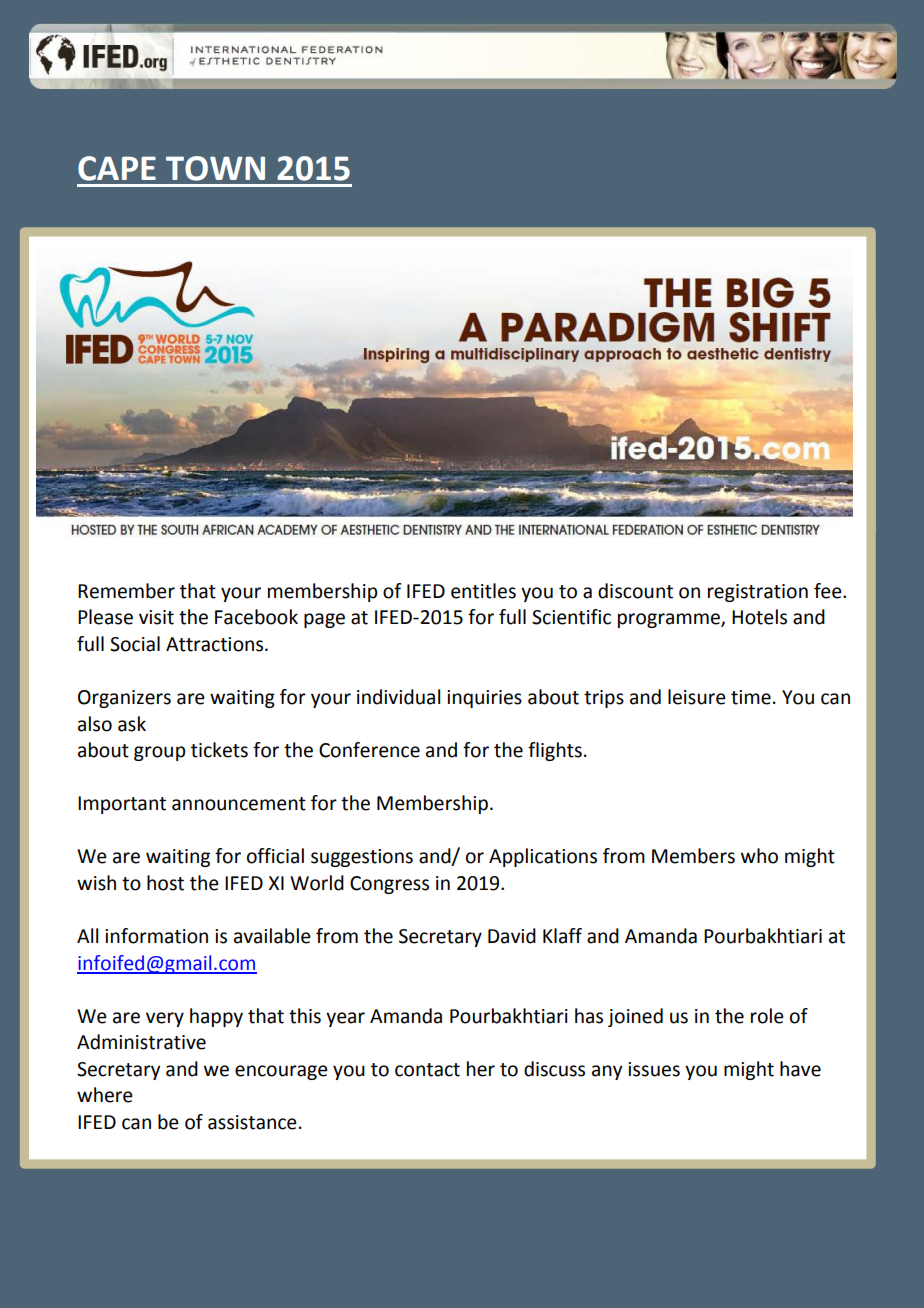 This image has width=924, height=1308. Describe the element at coordinates (484, 699) in the image. I see `inquiries` at that location.
